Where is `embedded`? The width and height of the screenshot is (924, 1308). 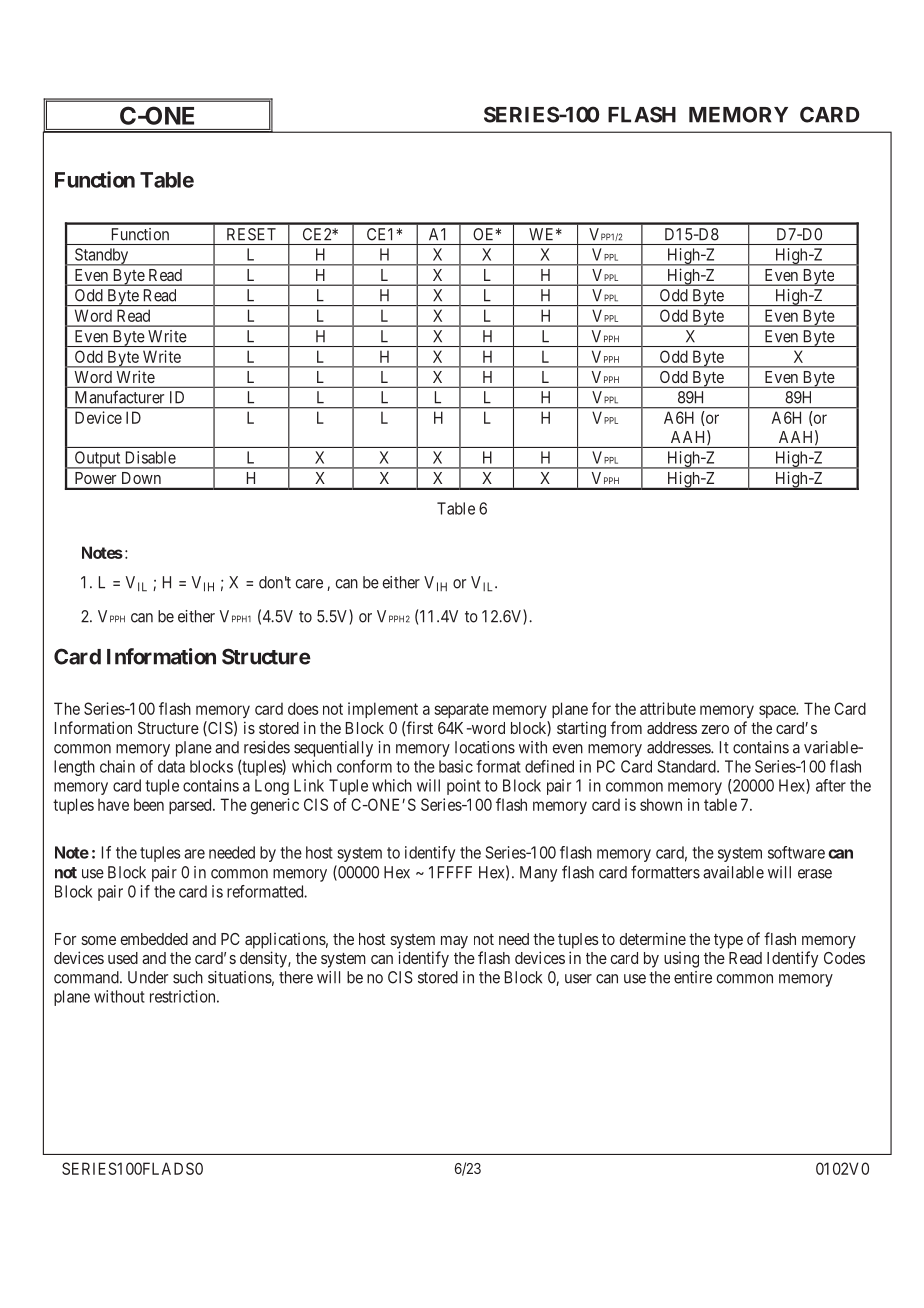 embedded is located at coordinates (154, 939).
